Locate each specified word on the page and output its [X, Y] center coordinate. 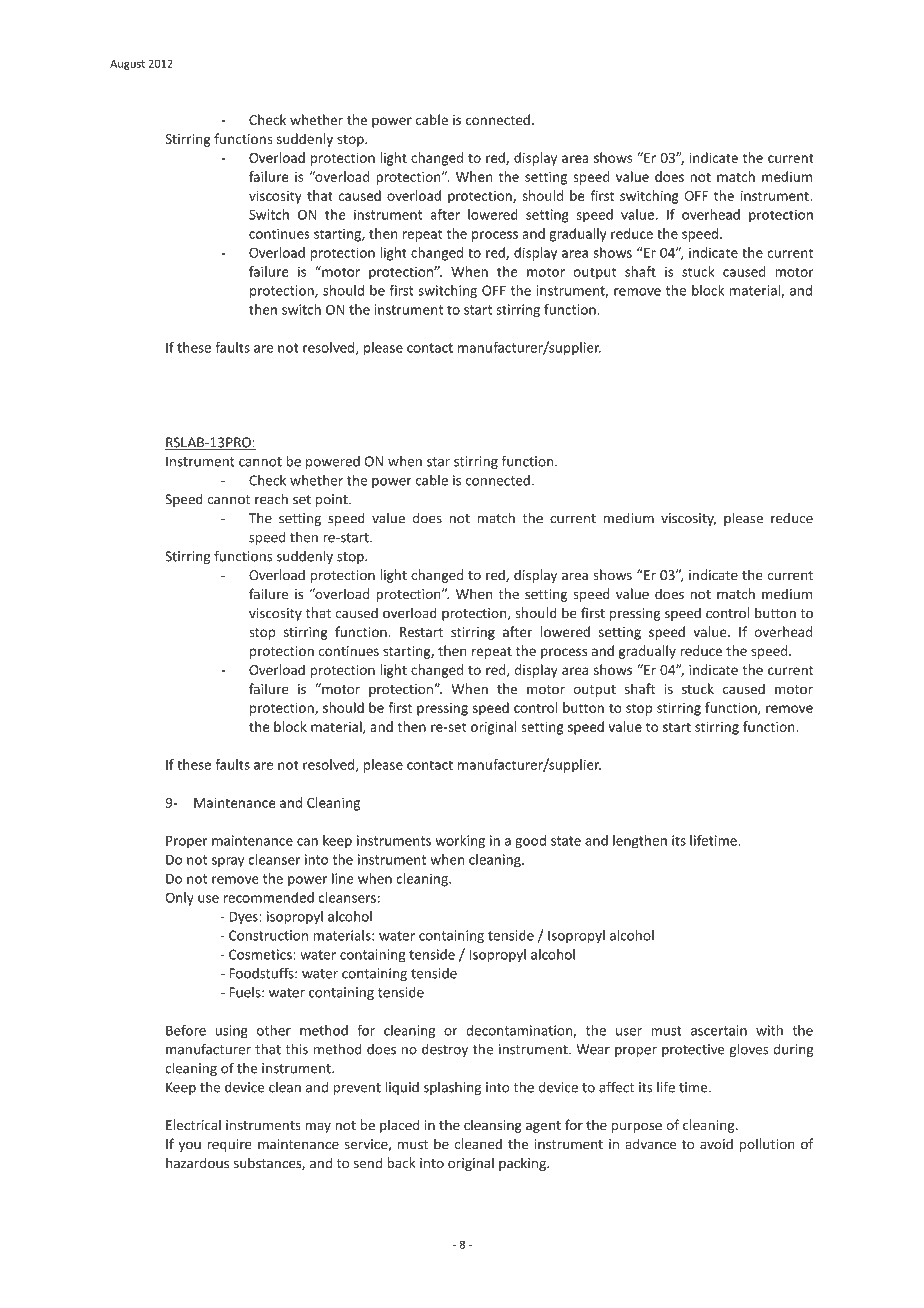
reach [271, 499]
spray [228, 862]
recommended [269, 897]
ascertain [719, 1030]
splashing [452, 1088]
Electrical [193, 1125]
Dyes [244, 917]
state [566, 841]
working [460, 842]
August [127, 64]
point [333, 500]
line [342, 878]
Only [180, 899]
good [530, 842]
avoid [716, 1144]
